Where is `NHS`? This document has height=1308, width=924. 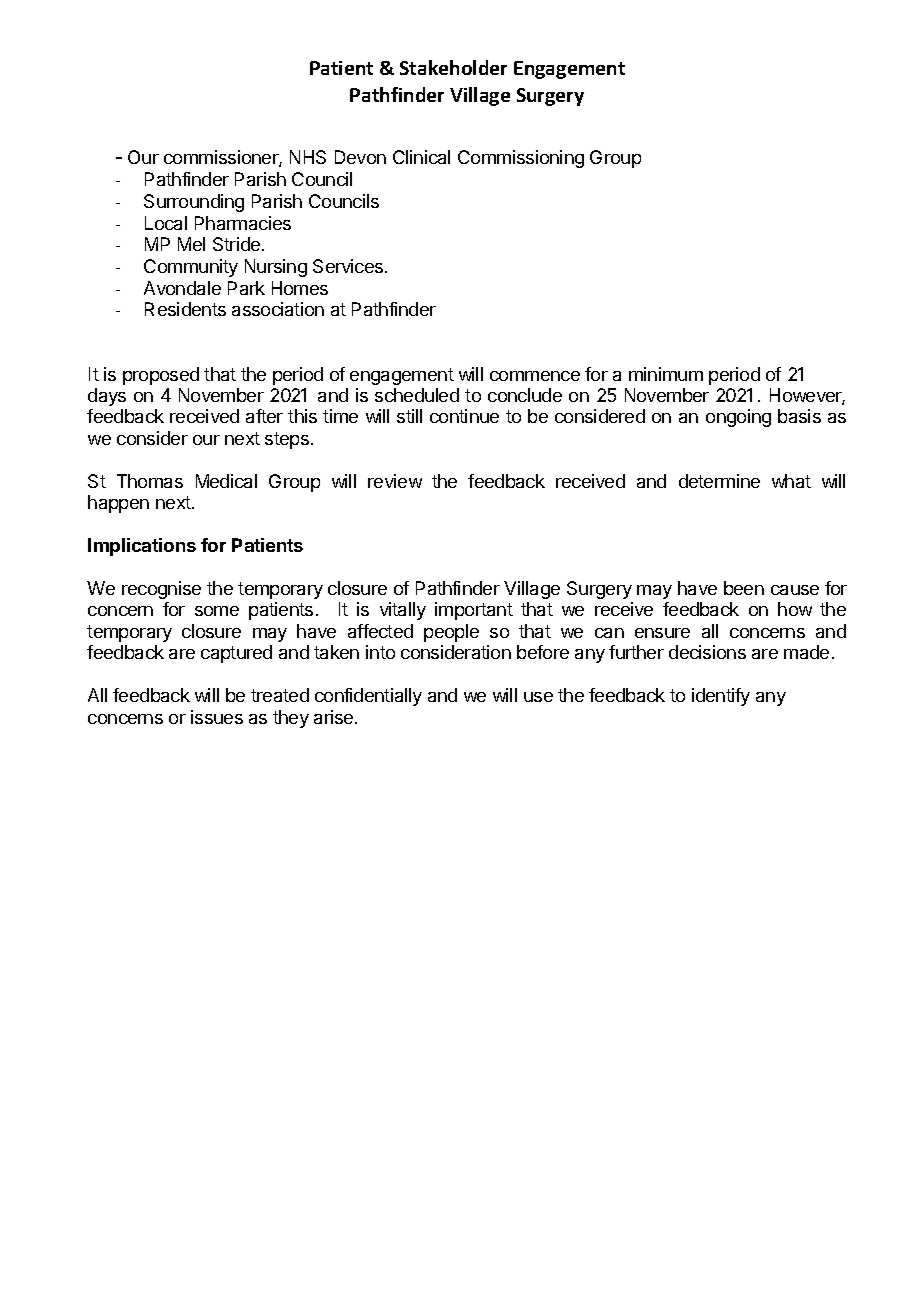 NHS is located at coordinates (308, 157).
